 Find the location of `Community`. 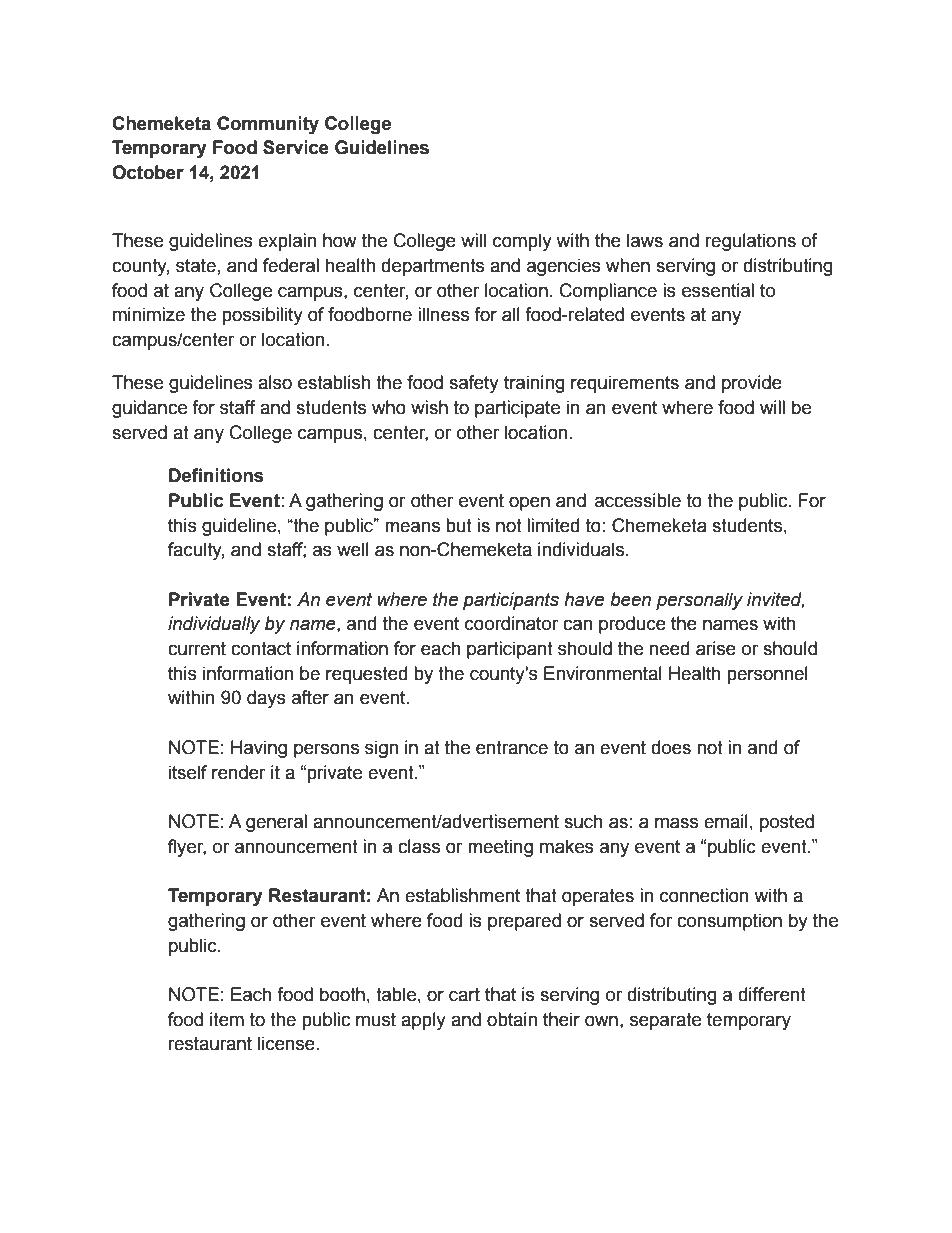

Community is located at coordinates (268, 125).
